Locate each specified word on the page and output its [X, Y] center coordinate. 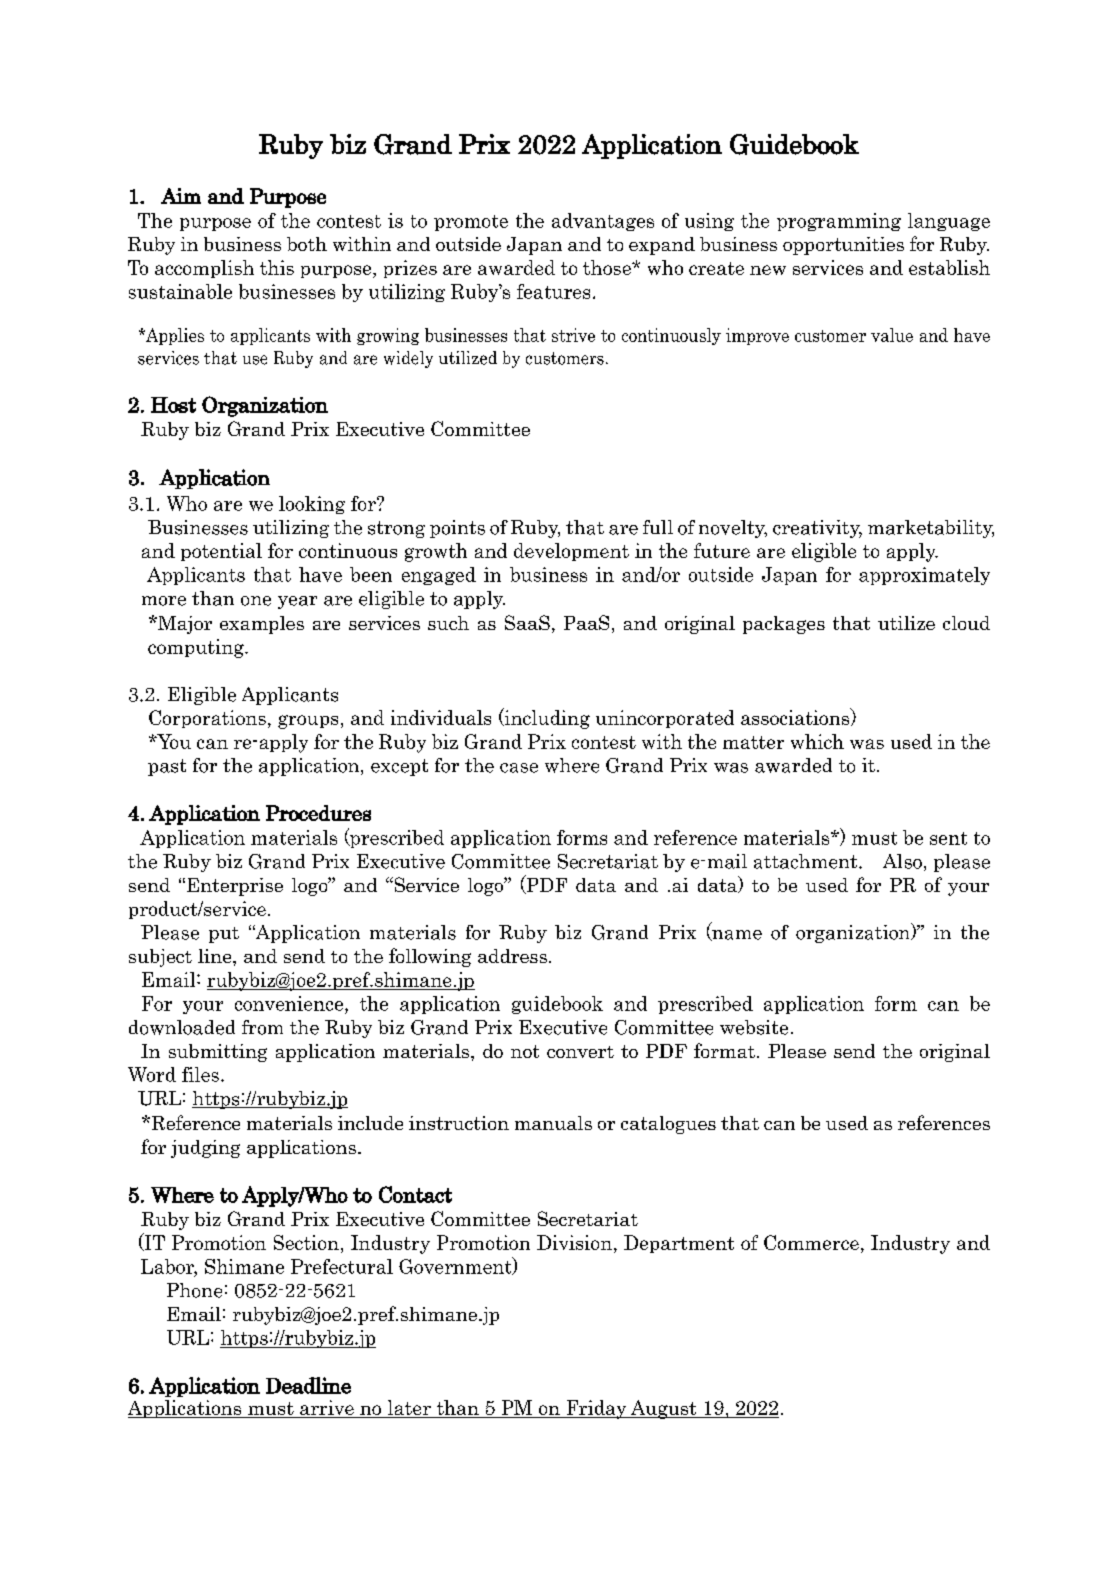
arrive [327, 1407]
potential [221, 552]
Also [902, 861]
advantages [603, 222]
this [277, 267]
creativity [817, 529]
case [519, 768]
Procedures [318, 813]
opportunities [843, 246]
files [200, 1074]
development [571, 552]
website [754, 1027]
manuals [553, 1123]
